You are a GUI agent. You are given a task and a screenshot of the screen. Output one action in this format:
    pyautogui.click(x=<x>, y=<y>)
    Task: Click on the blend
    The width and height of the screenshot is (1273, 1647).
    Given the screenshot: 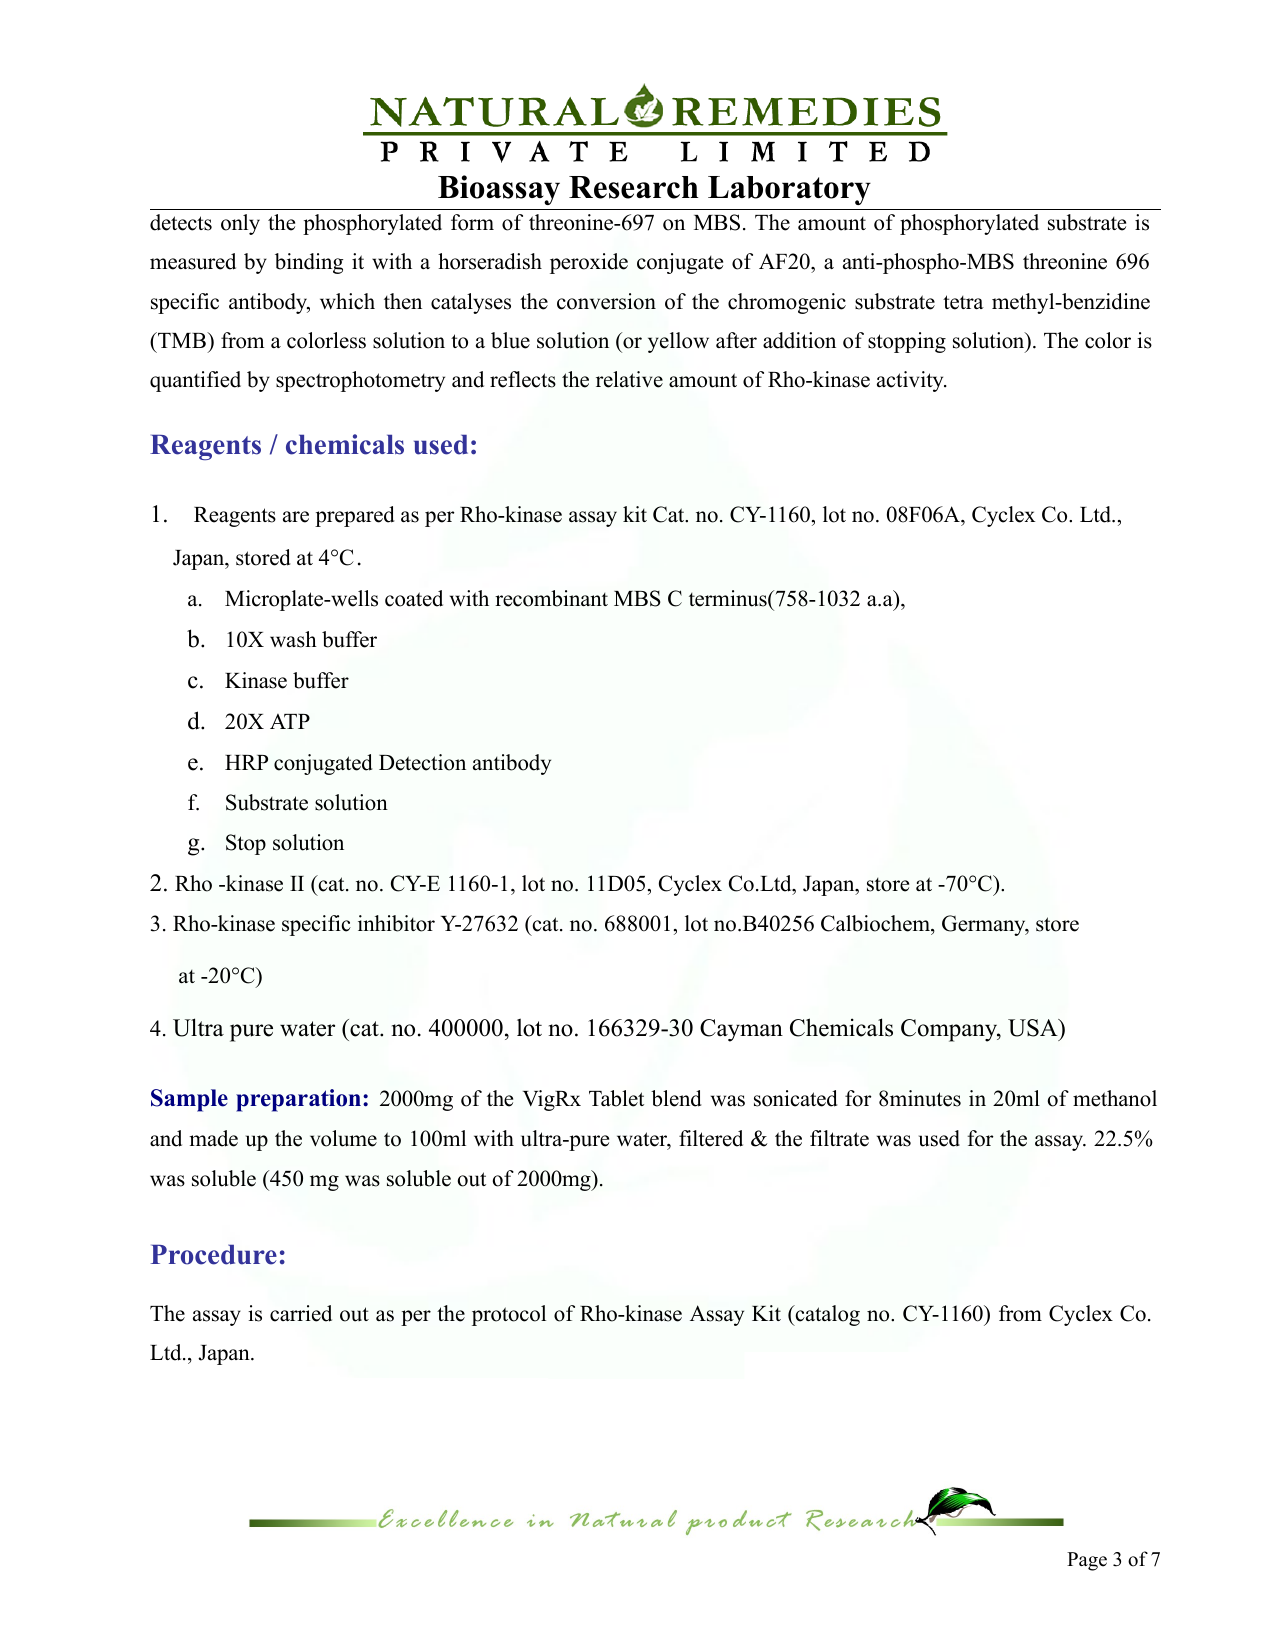 What is the action you would take?
    pyautogui.click(x=676, y=1098)
